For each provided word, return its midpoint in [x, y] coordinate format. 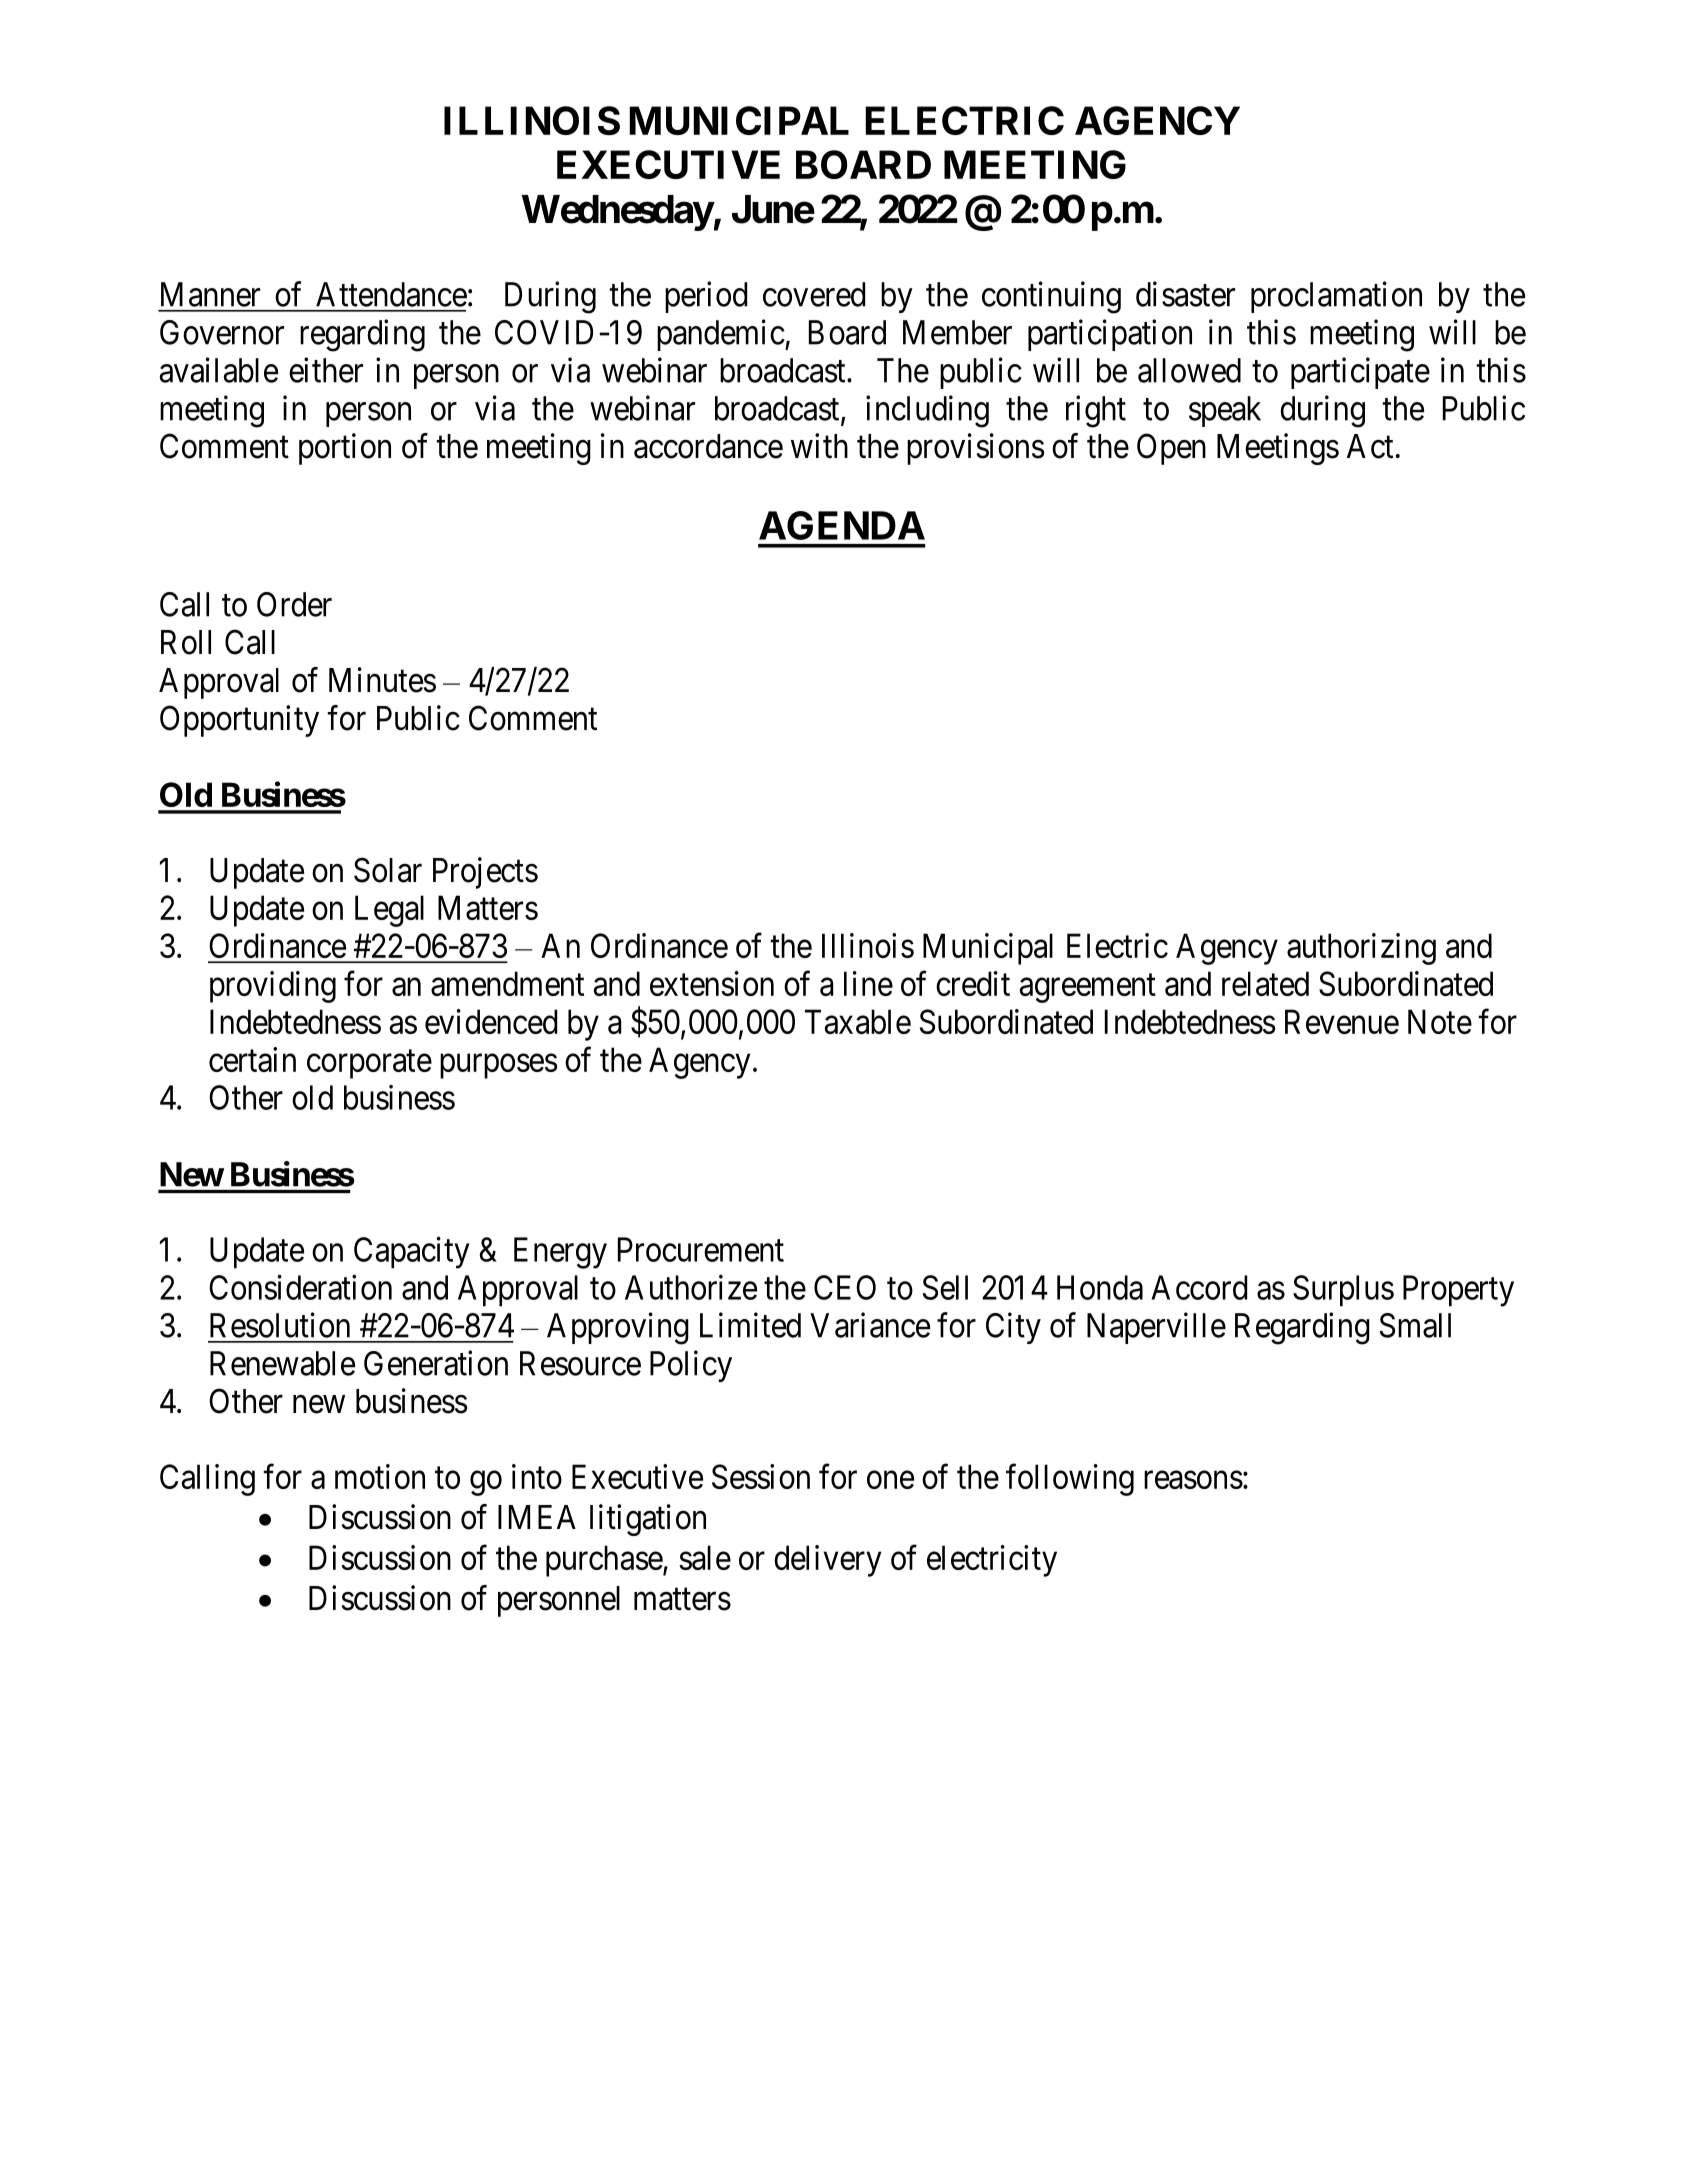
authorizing [1361, 949]
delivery [827, 1561]
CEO [845, 1287]
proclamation [1336, 297]
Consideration [300, 1287]
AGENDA [842, 525]
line [868, 983]
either [326, 370]
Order [294, 604]
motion [380, 1476]
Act [1370, 446]
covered [814, 294]
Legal [389, 911]
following [1070, 1480]
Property [1458, 1291]
